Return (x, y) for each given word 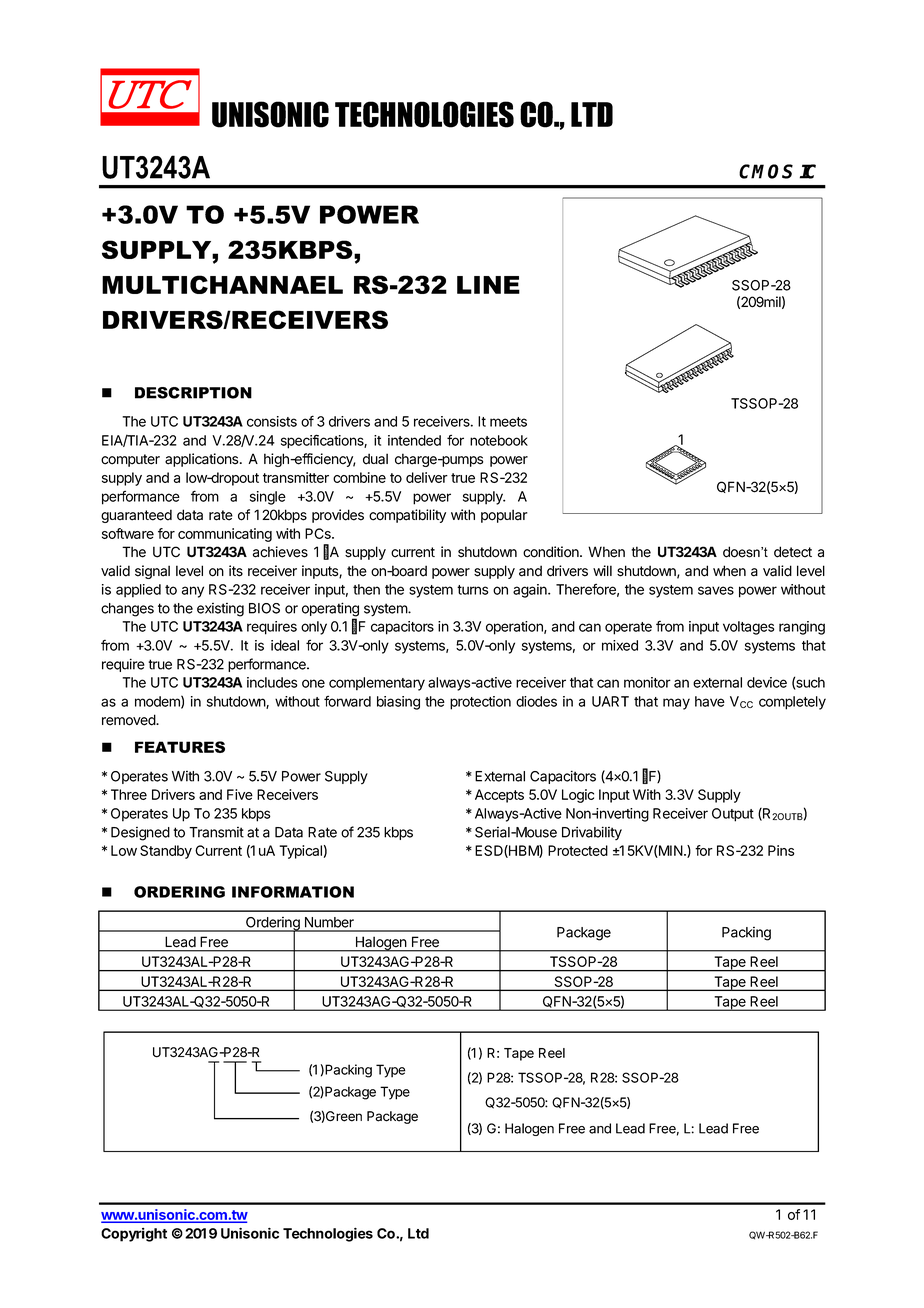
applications (203, 460)
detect (793, 552)
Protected (578, 850)
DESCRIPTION (193, 393)
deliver (427, 477)
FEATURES (180, 747)
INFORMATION (293, 892)
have (710, 701)
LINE (488, 285)
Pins (781, 850)
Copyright (134, 1235)
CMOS (766, 171)
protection (480, 703)
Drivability (592, 833)
